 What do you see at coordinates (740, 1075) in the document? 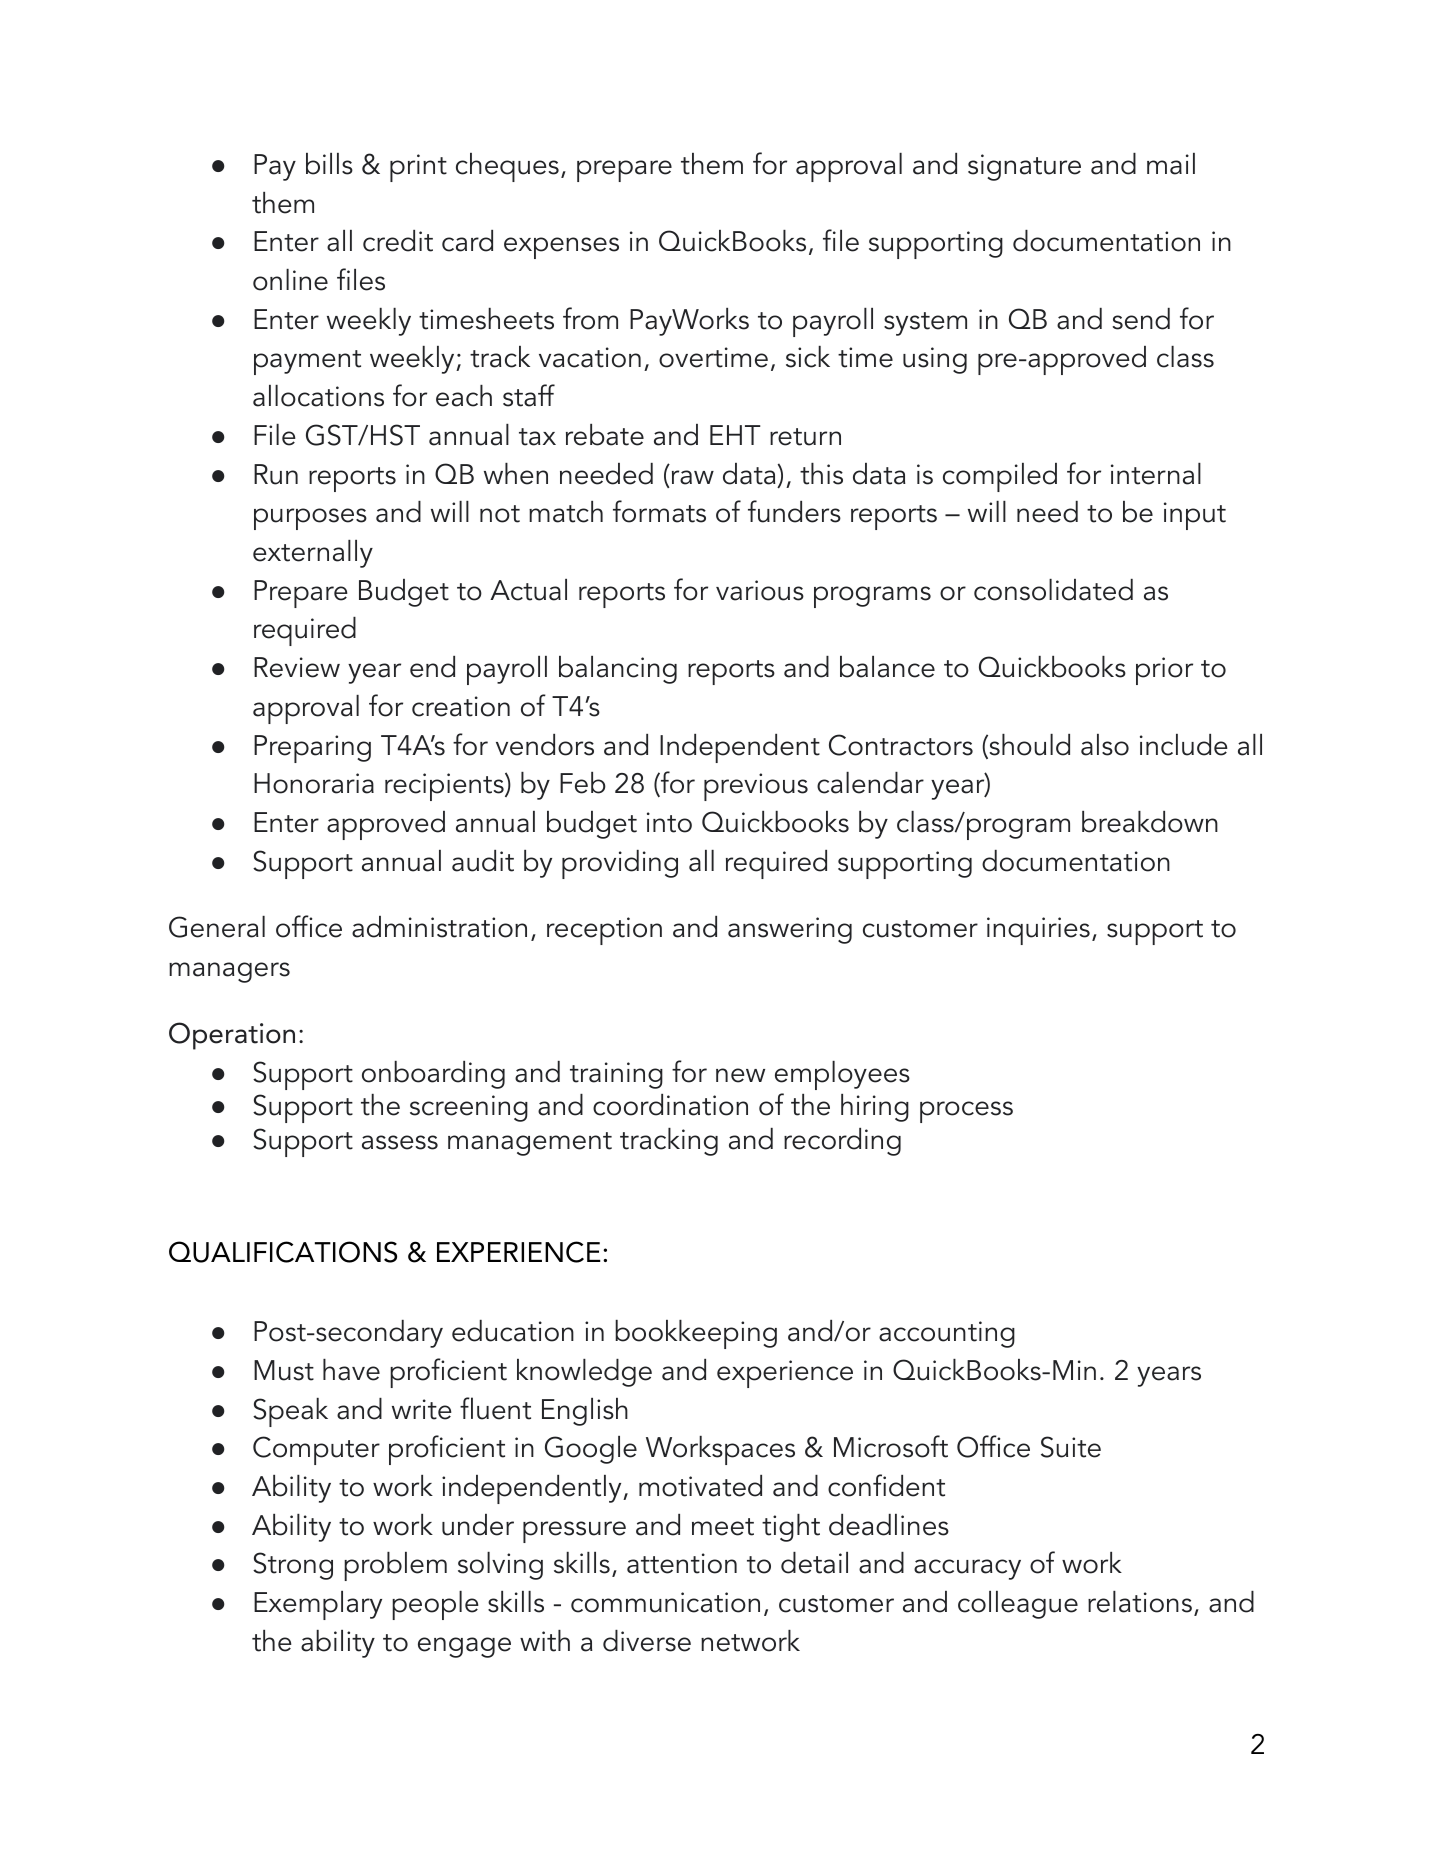
I see `new` at bounding box center [740, 1075].
